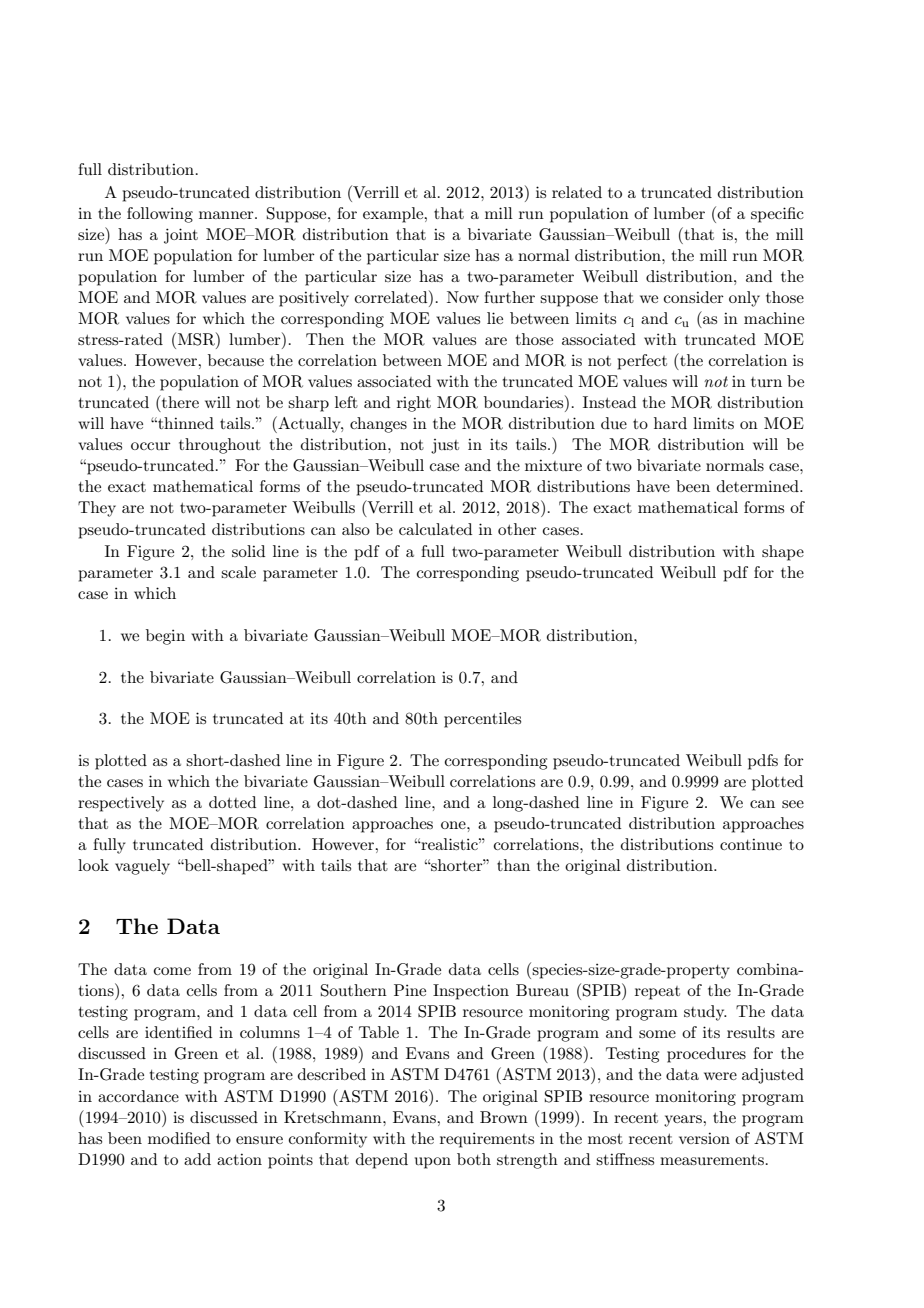 This screenshot has height=1308, width=924. Describe the element at coordinates (181, 236) in the screenshot. I see `joint` at that location.
